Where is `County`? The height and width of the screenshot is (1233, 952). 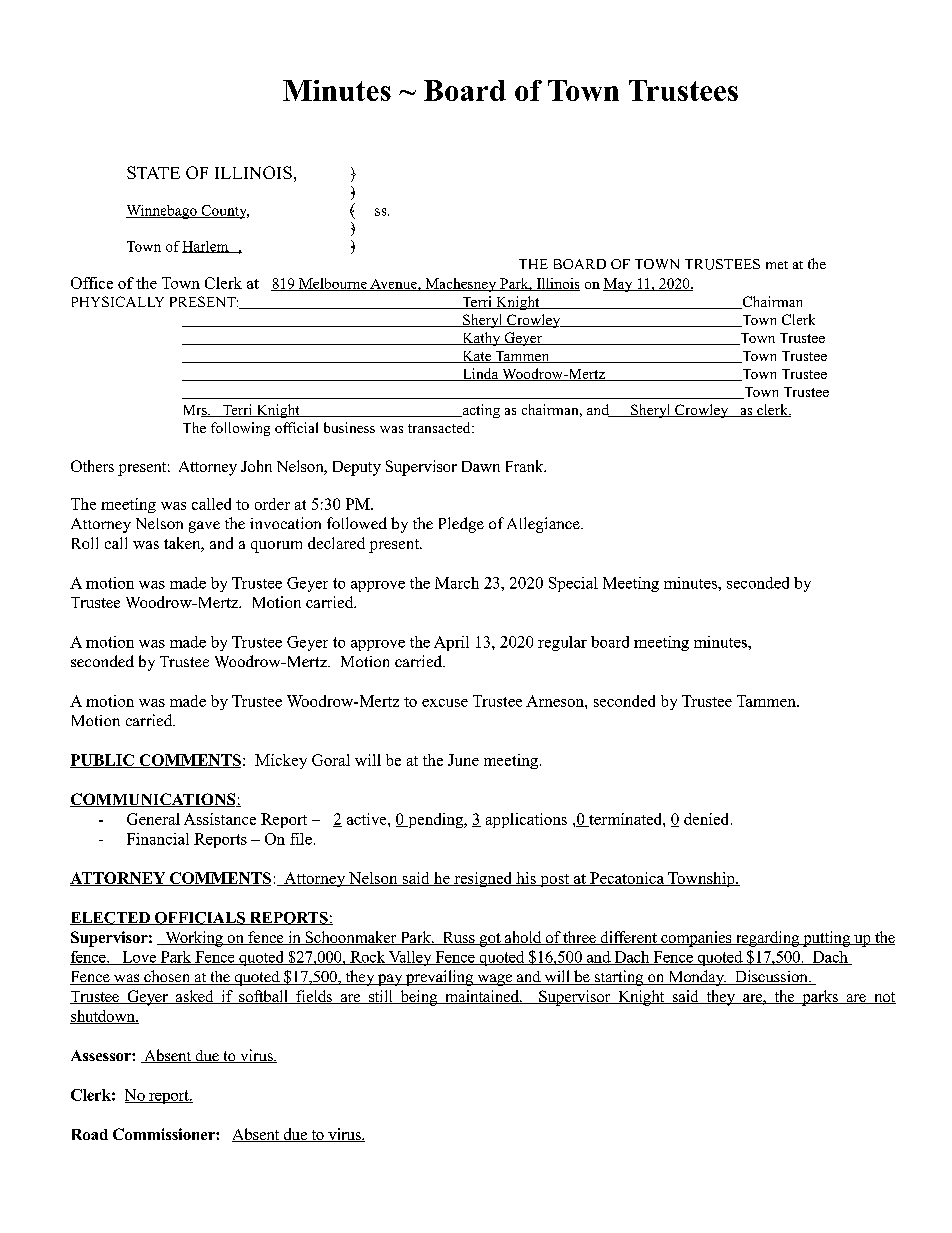
County is located at coordinates (224, 212).
